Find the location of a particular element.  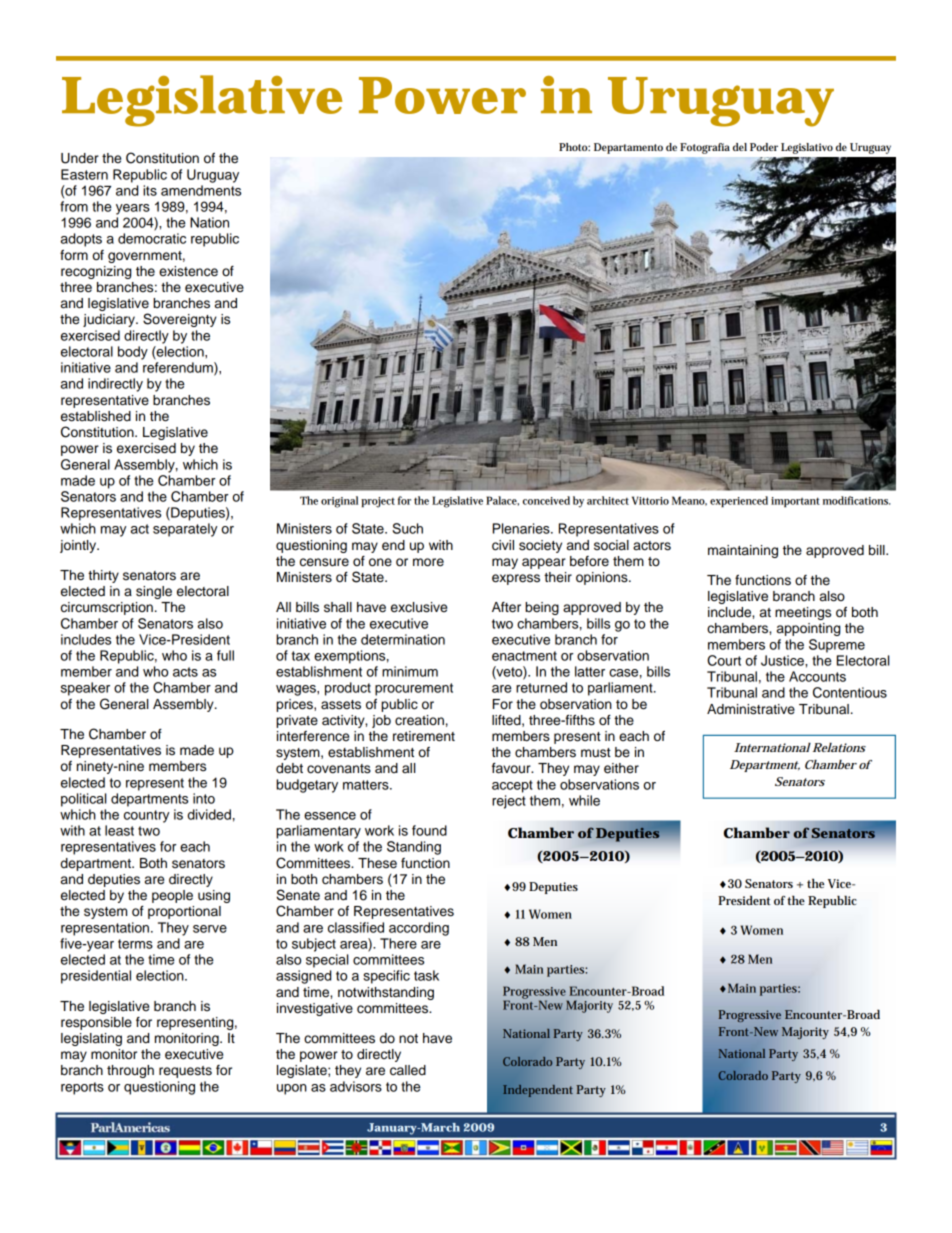

requests is located at coordinates (185, 1072).
